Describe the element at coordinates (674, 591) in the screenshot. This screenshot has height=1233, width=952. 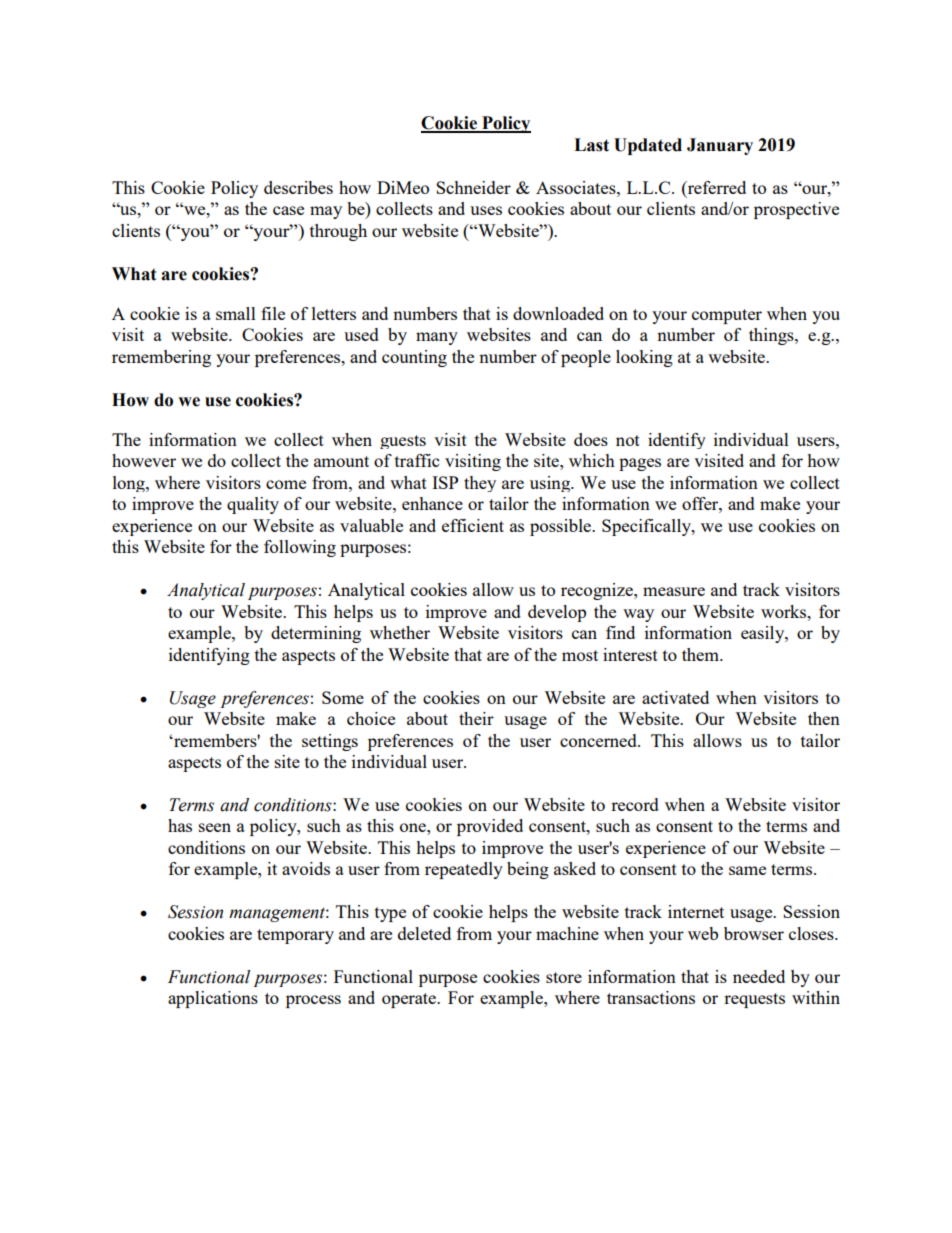
I see `measure` at that location.
